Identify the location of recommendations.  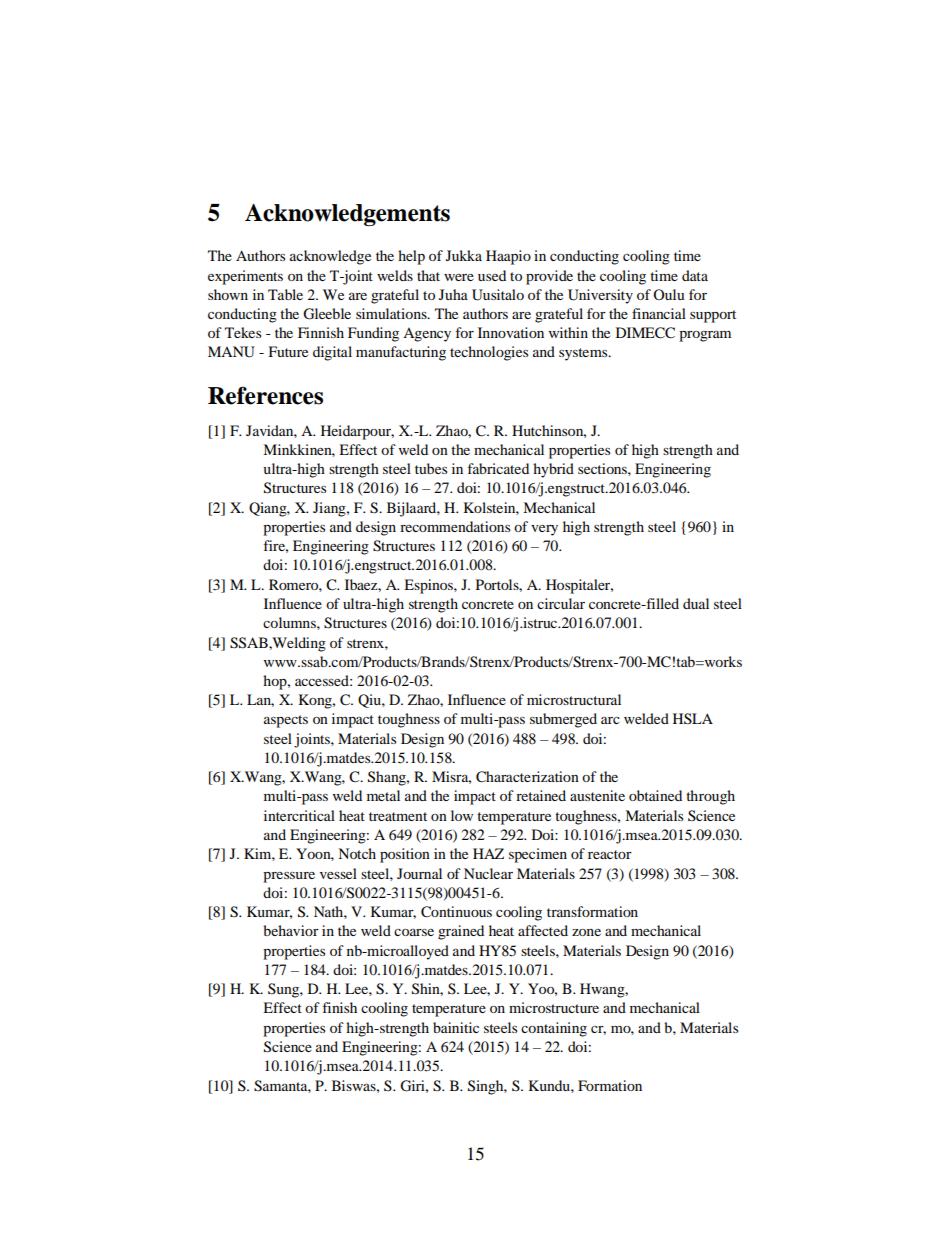
(455, 526).
